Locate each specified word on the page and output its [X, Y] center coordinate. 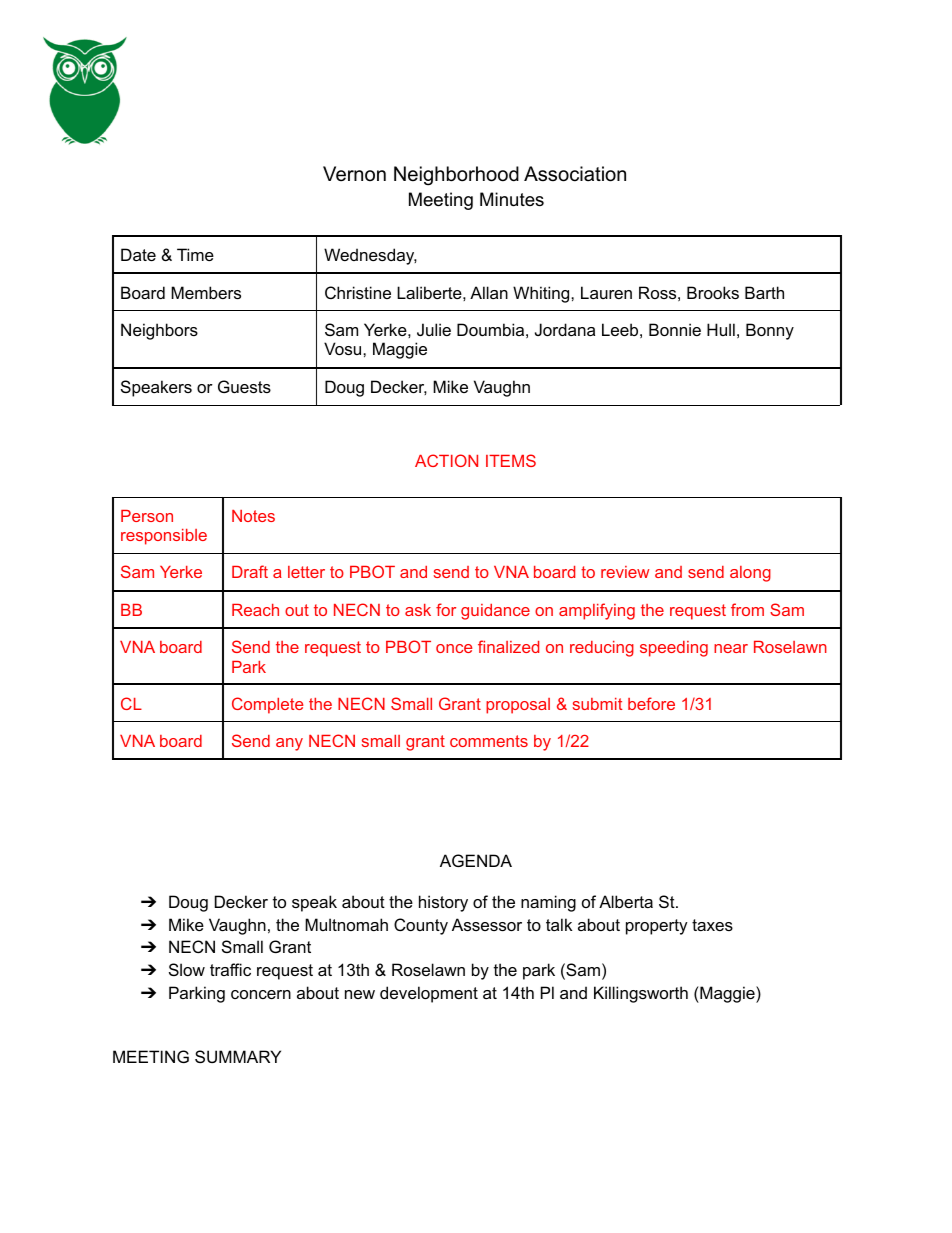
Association [575, 174]
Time [195, 254]
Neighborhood [456, 176]
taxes [712, 925]
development [429, 994]
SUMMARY [238, 1056]
